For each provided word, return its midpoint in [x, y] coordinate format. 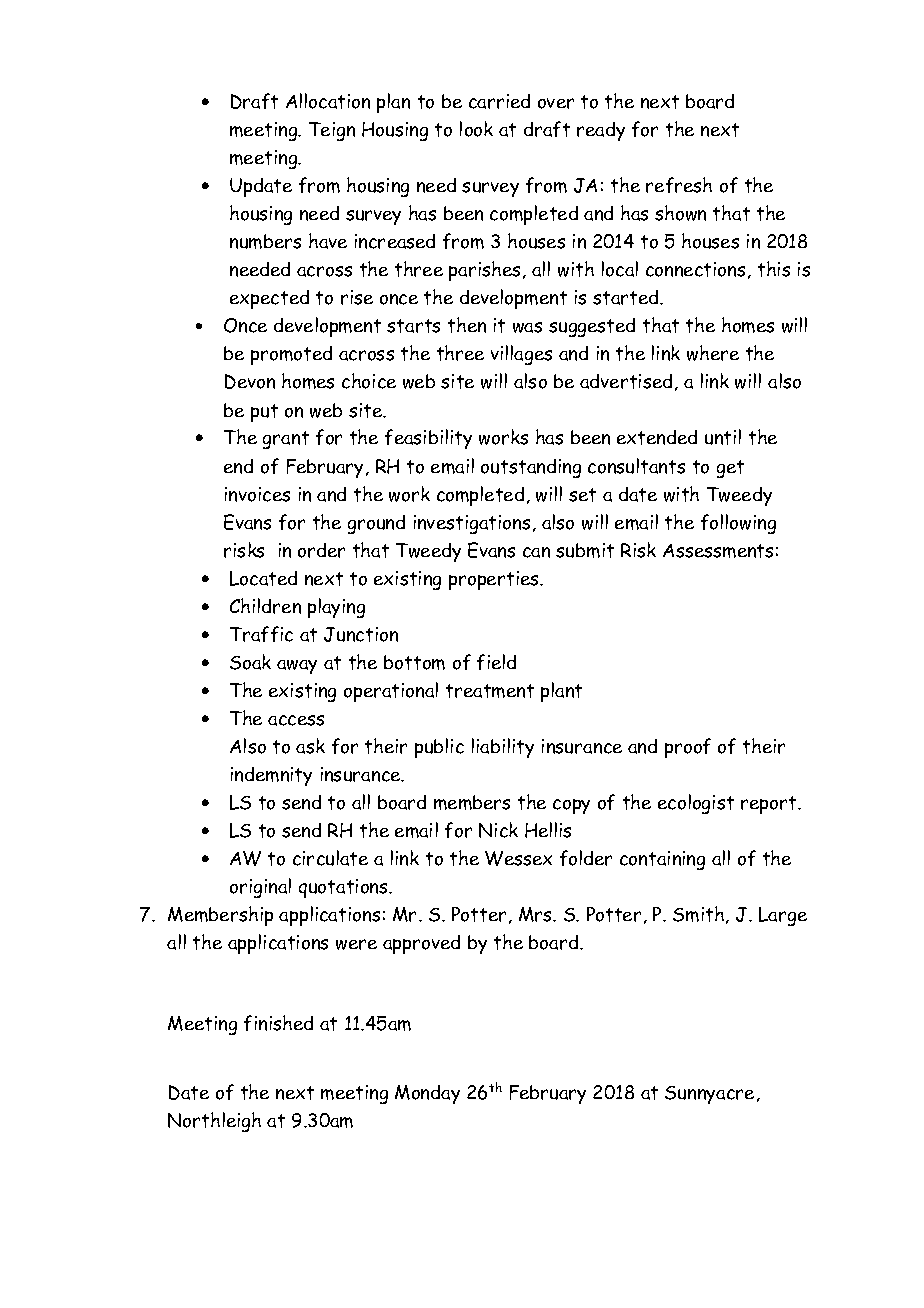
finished [278, 1023]
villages [521, 355]
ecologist [696, 804]
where [713, 353]
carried [499, 101]
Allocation [328, 101]
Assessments [718, 551]
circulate [330, 858]
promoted [291, 355]
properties [495, 580]
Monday [427, 1094]
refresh [679, 185]
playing [336, 608]
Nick [498, 830]
